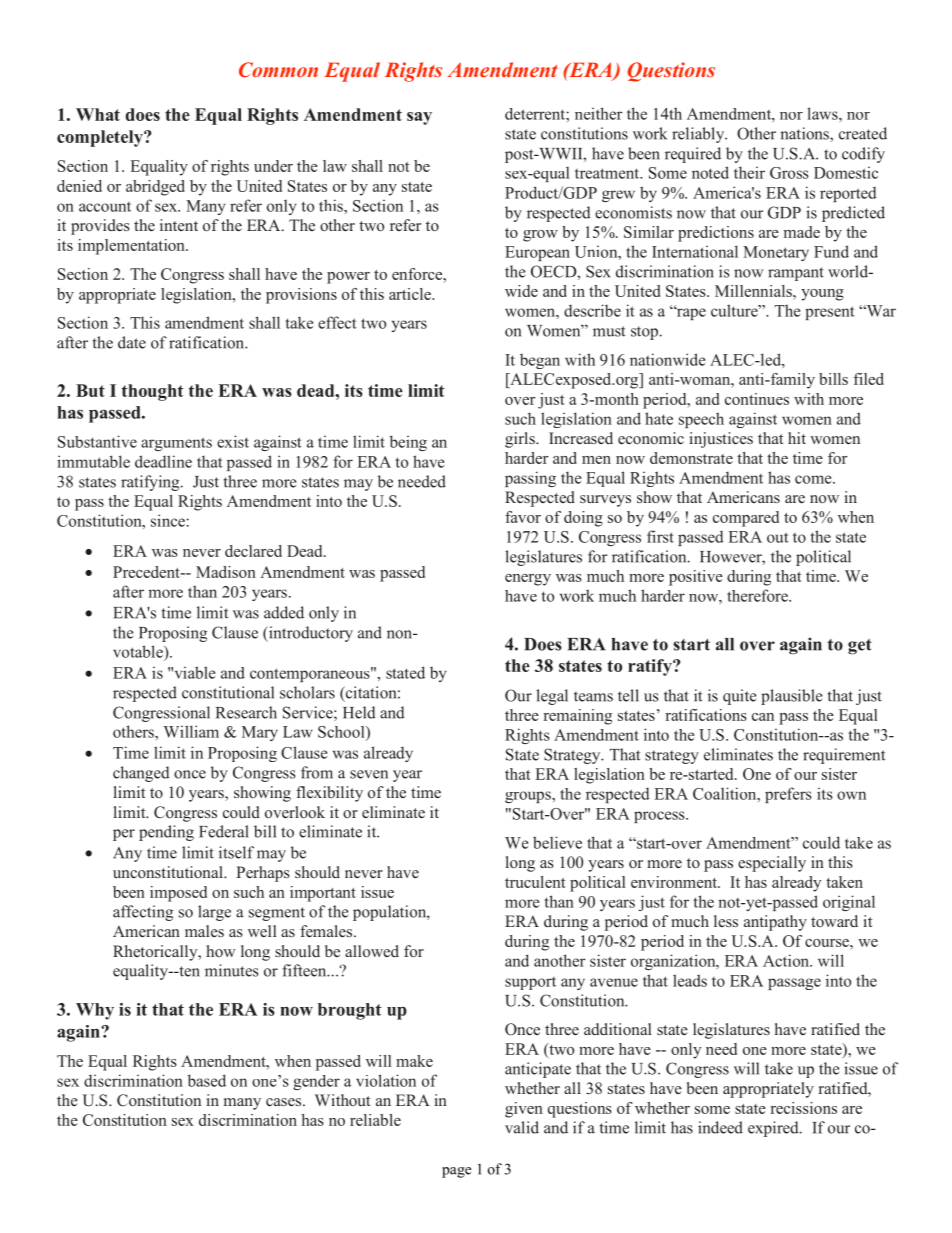 Image resolution: width=952 pixels, height=1233 pixels. I want to click on support, so click(530, 983).
